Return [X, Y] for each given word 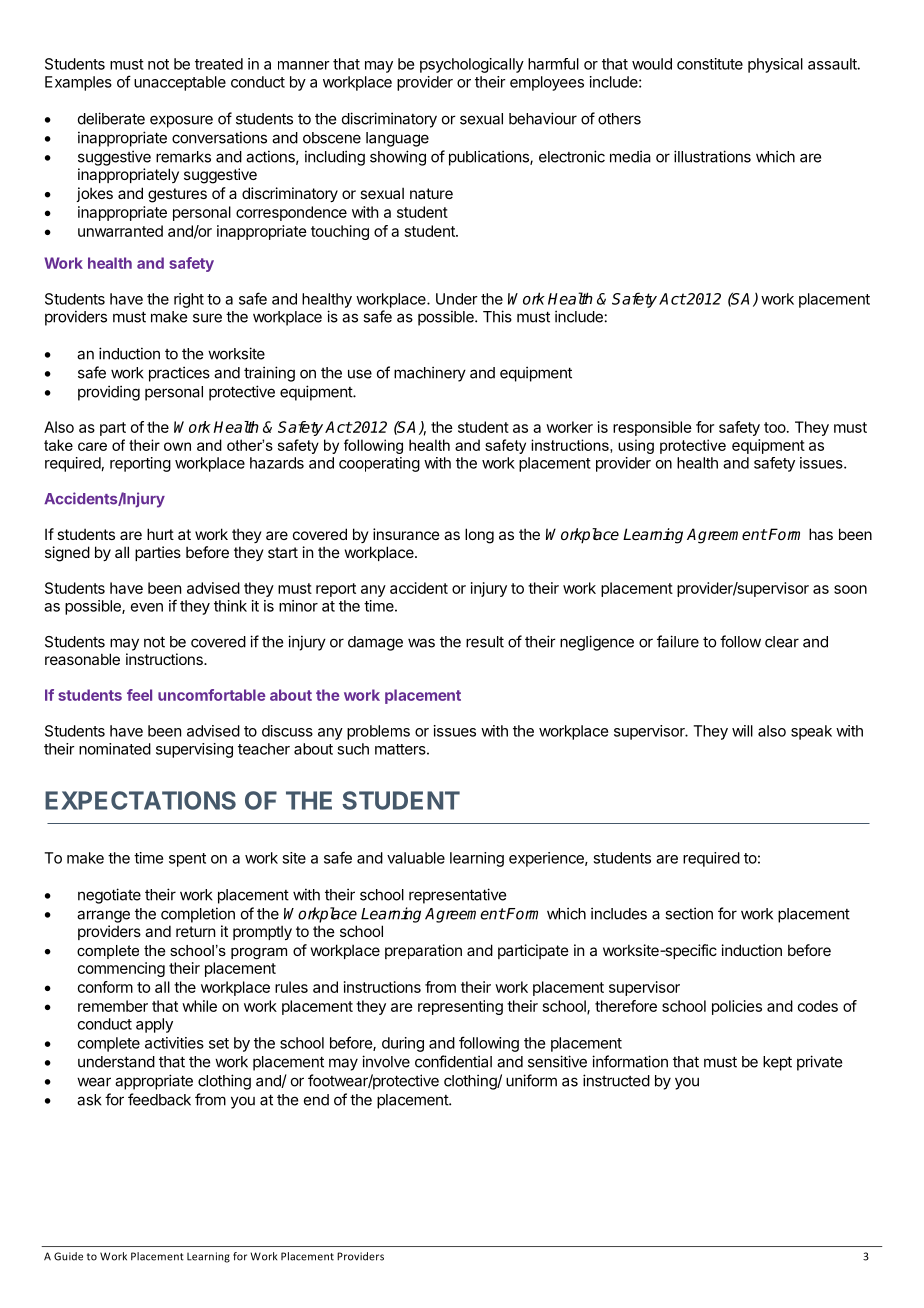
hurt [160, 534]
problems [378, 732]
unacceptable [180, 83]
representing [460, 1007]
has [821, 534]
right [189, 300]
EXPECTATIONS [140, 800]
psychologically [472, 65]
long [479, 536]
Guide [68, 1256]
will [742, 731]
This [497, 316]
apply [154, 1025]
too [775, 427]
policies [737, 1007]
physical [775, 65]
